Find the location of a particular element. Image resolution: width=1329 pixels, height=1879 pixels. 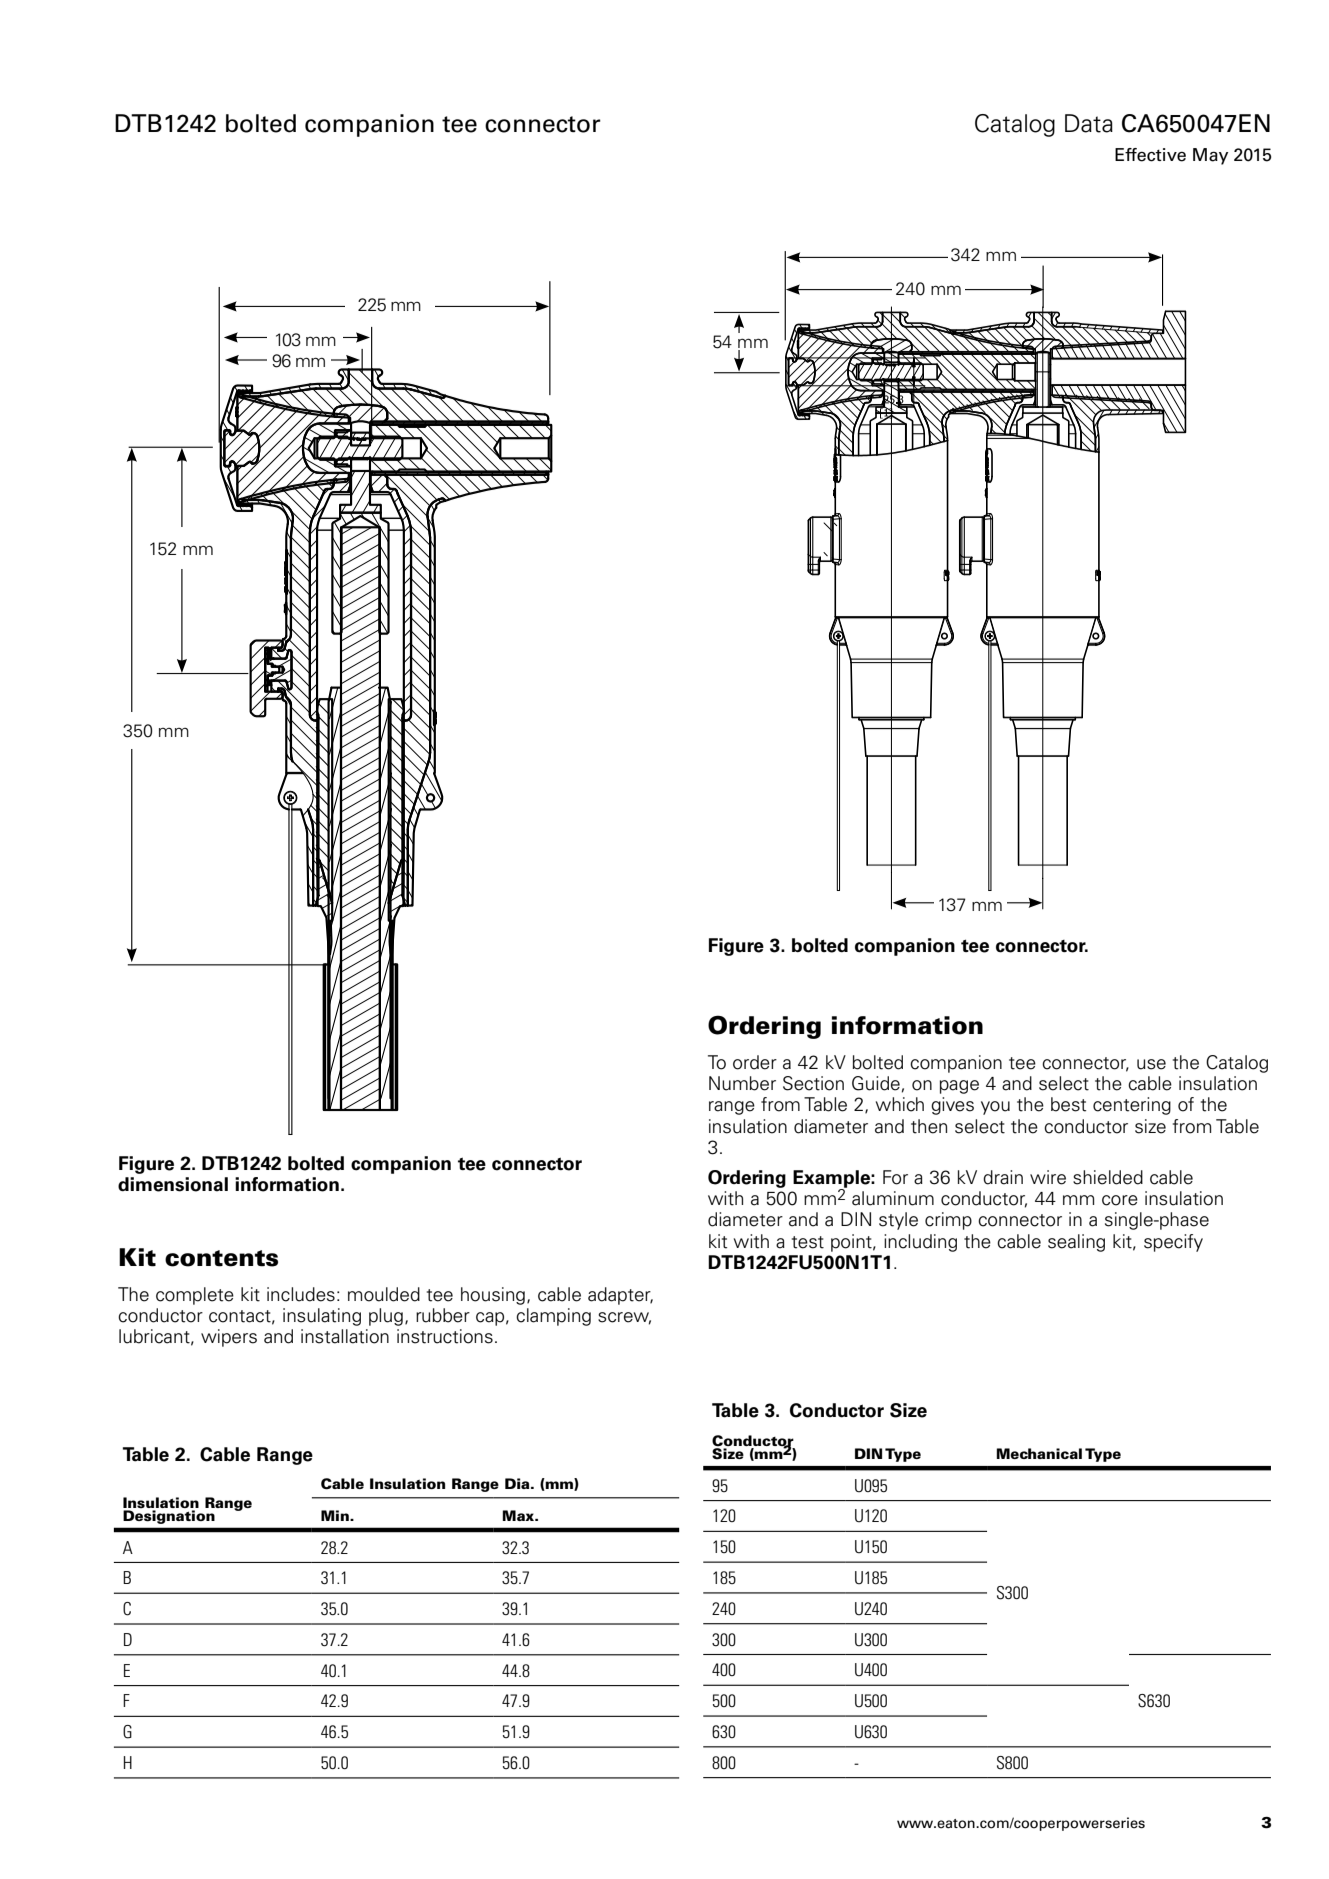

use is located at coordinates (1151, 1064).
